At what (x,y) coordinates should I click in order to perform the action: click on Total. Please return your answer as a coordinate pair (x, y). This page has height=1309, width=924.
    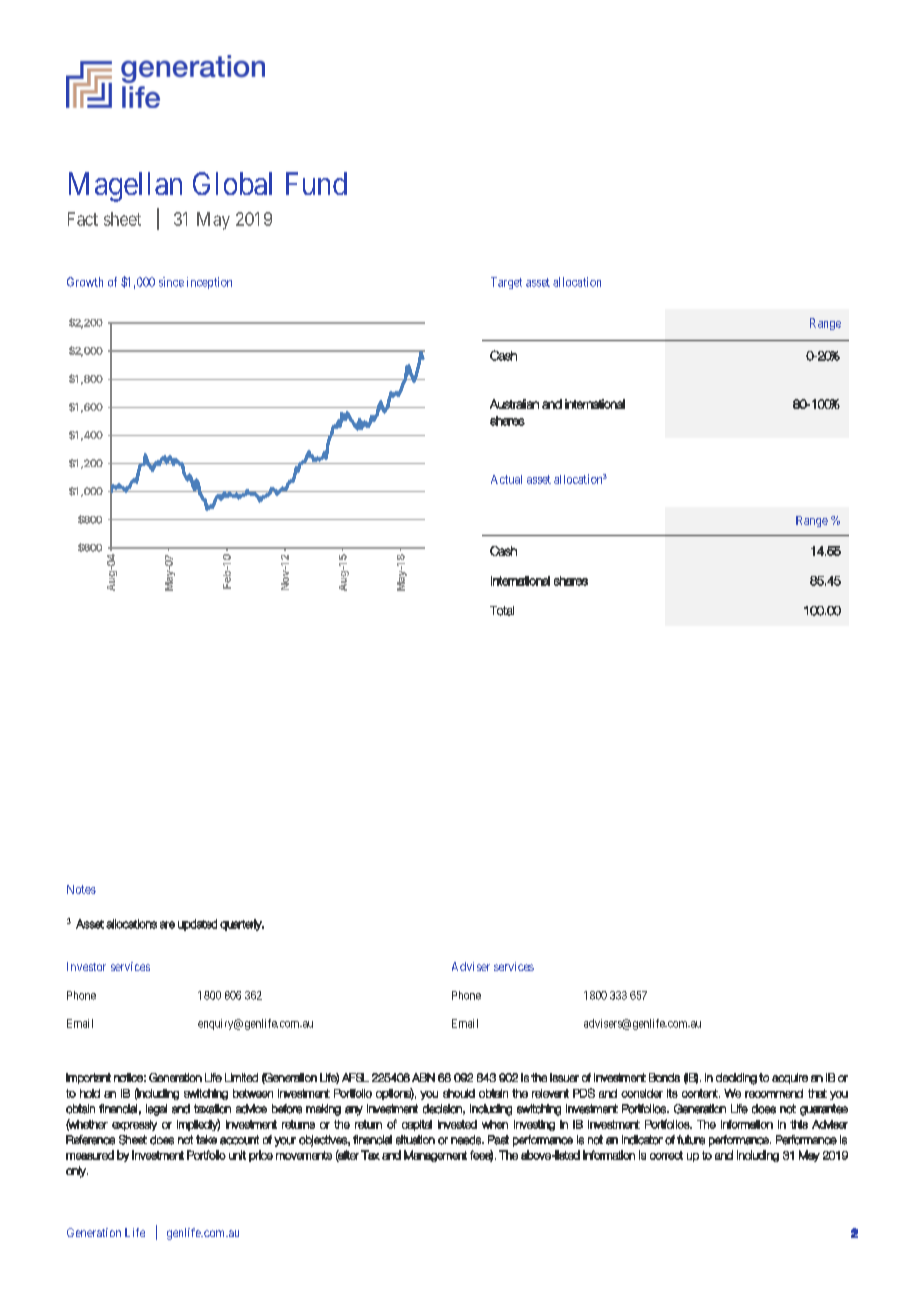
    Looking at the image, I should click on (502, 611).
